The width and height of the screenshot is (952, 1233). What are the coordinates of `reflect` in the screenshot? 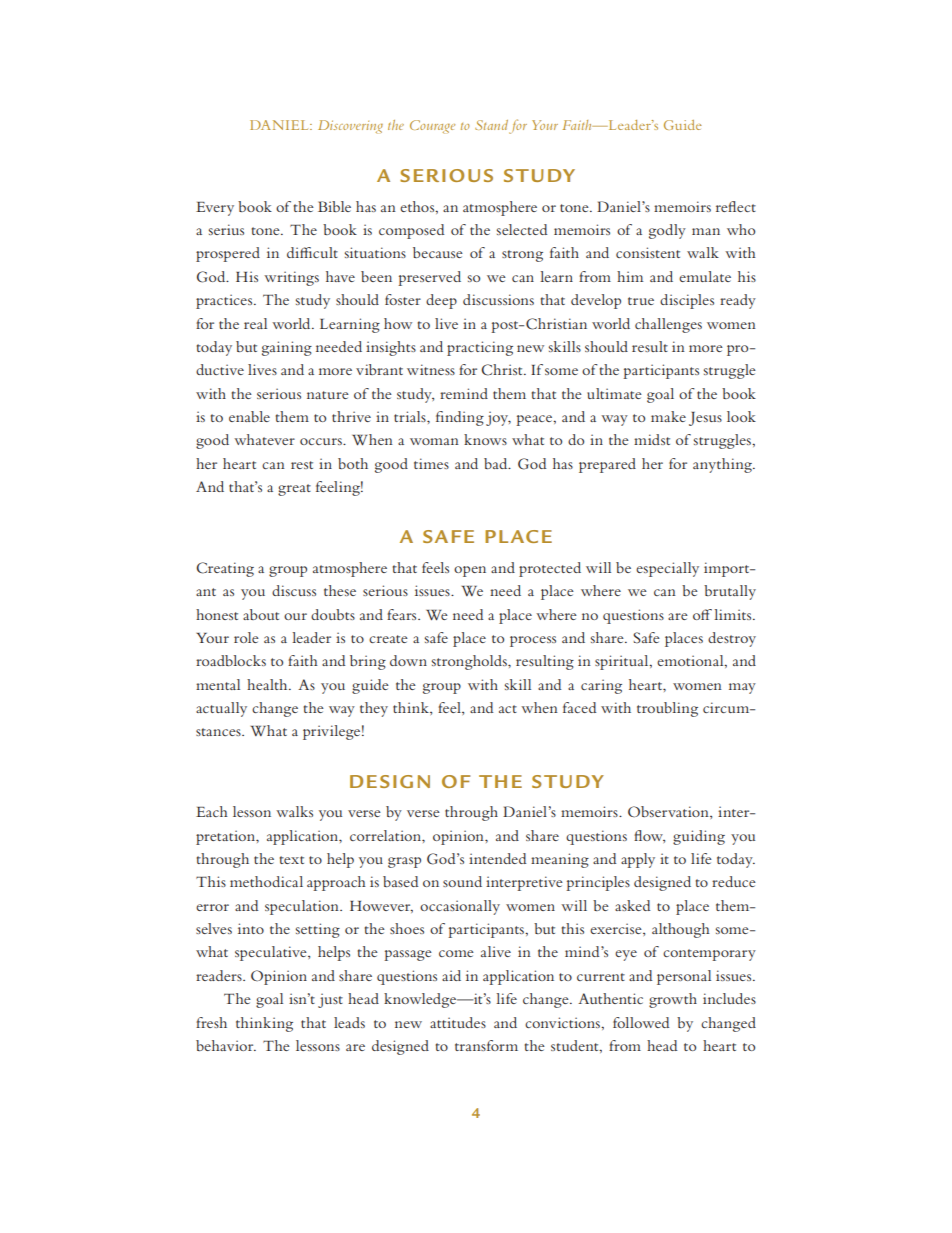 It's located at (736, 206).
